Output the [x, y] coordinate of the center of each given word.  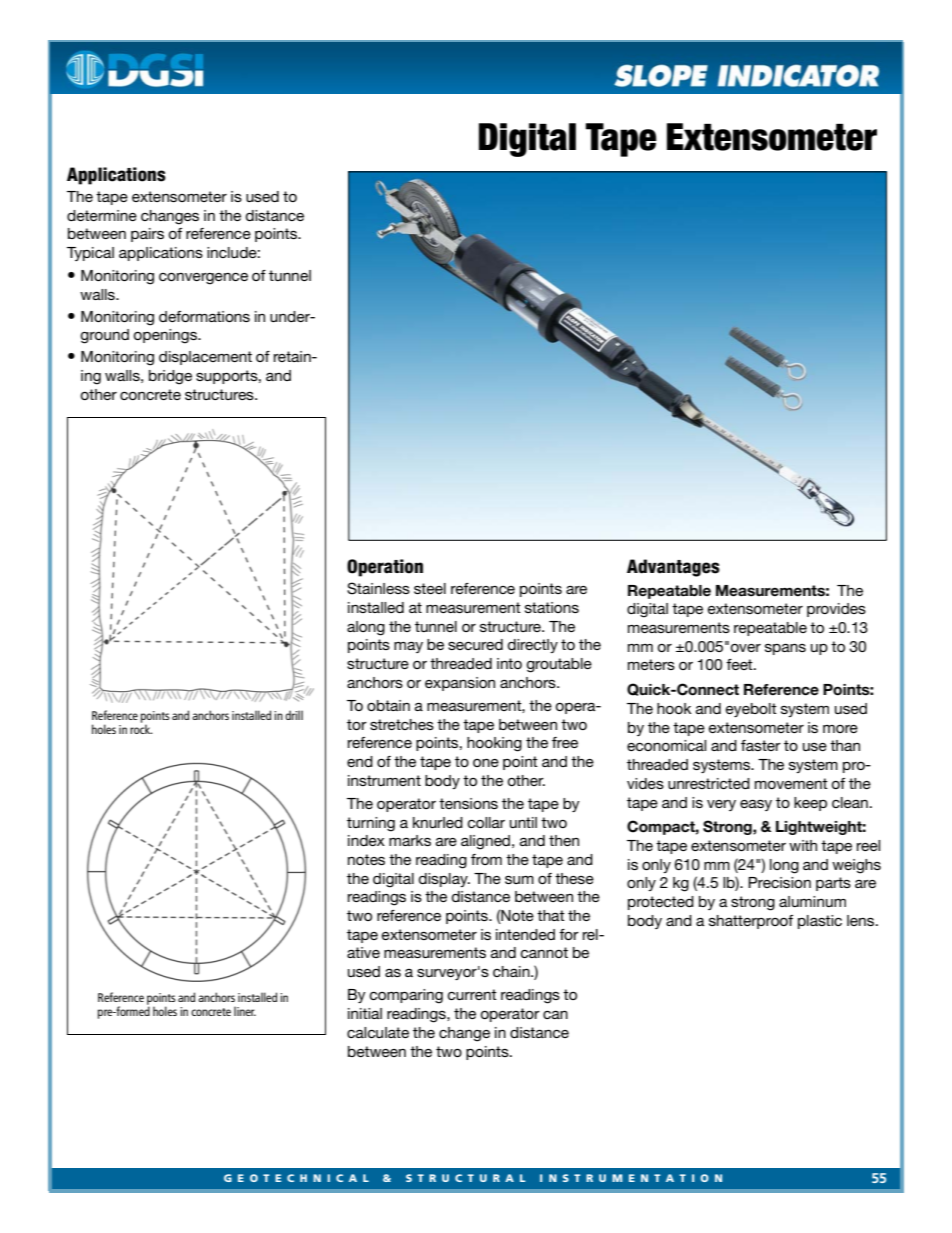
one [486, 762]
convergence [203, 278]
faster [761, 745]
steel [430, 588]
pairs [147, 235]
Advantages [673, 568]
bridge [170, 377]
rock [141, 728]
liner [245, 1011]
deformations [204, 316]
